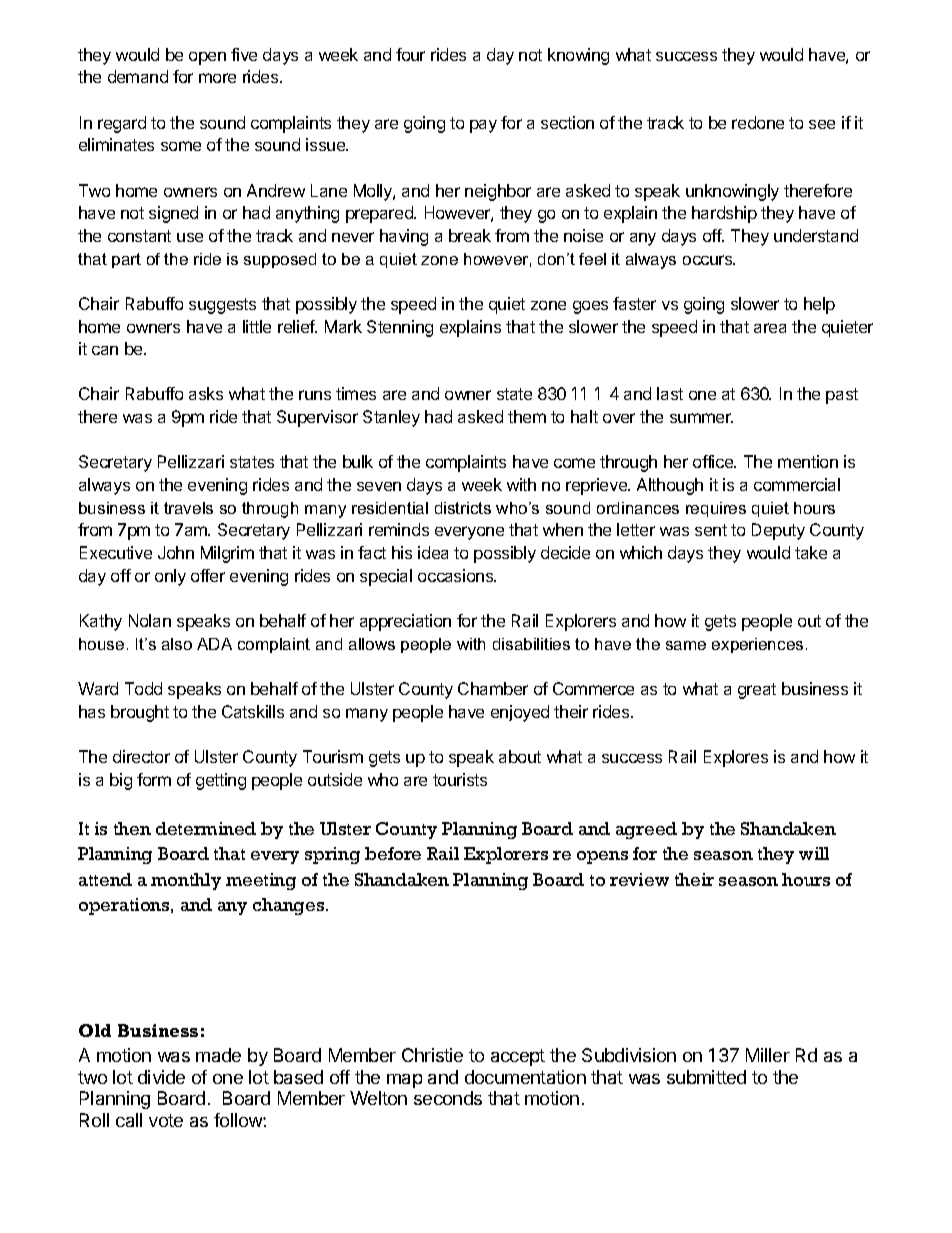 The height and width of the image is (1233, 952). Describe the element at coordinates (206, 393) in the image. I see `asks` at that location.
